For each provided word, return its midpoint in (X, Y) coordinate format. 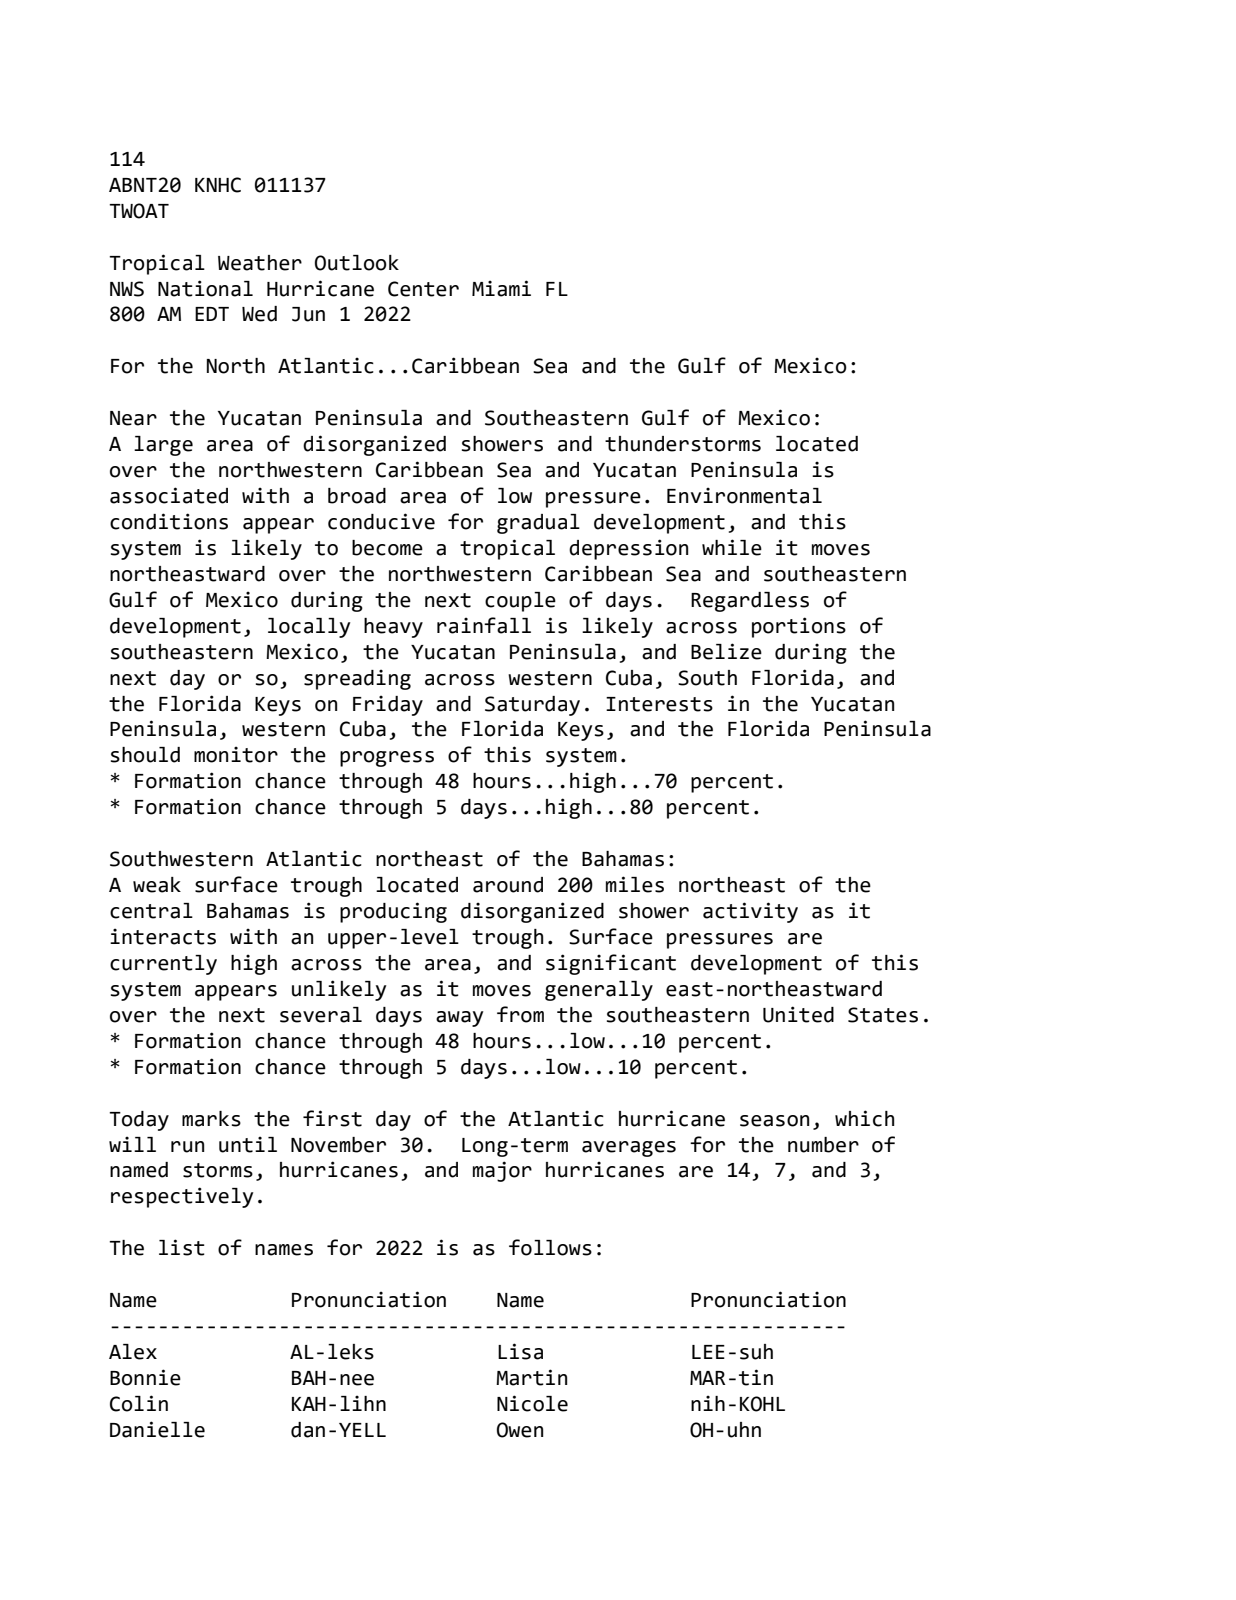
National (205, 288)
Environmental (744, 495)
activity (750, 912)
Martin (531, 1377)
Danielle (157, 1429)
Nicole (532, 1403)
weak (157, 885)
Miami (501, 288)
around (508, 885)
